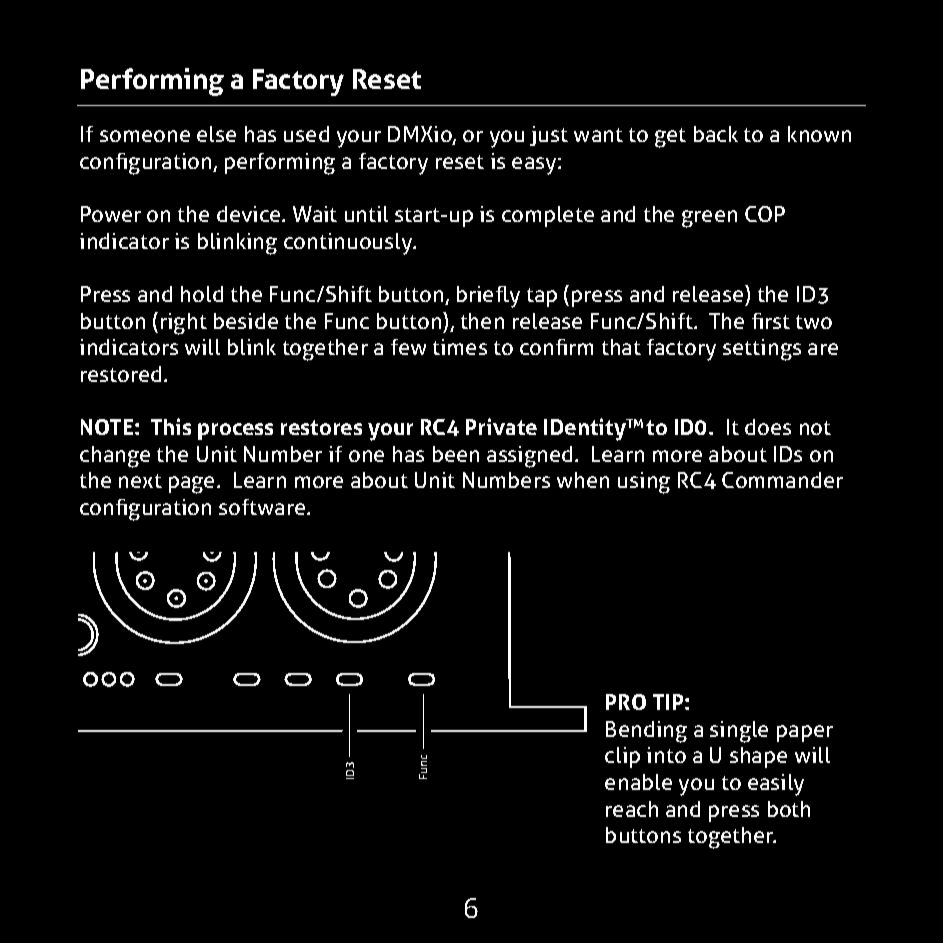 The height and width of the image is (943, 943). What do you see at coordinates (771, 321) in the image?
I see `first` at bounding box center [771, 321].
